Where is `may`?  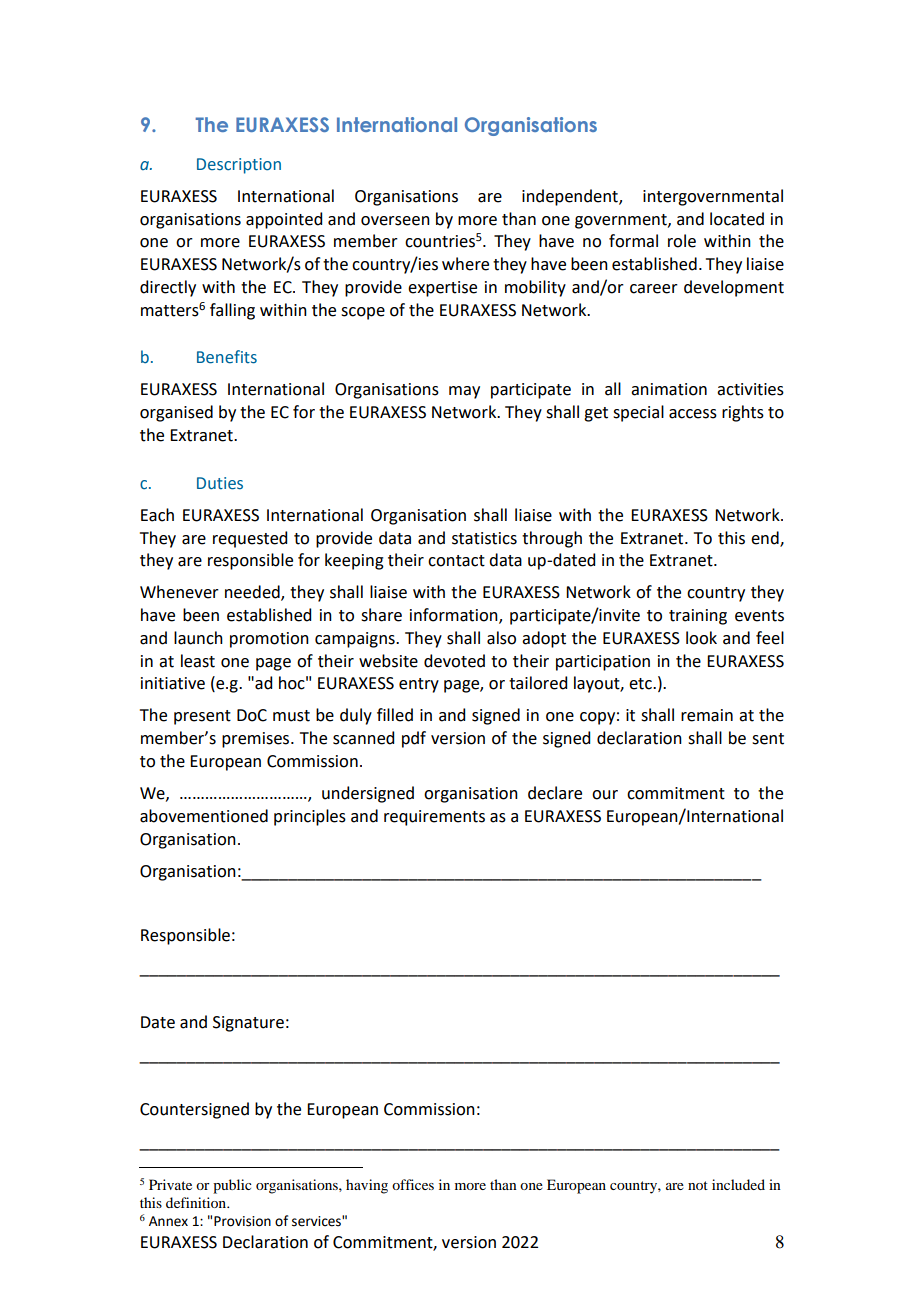 may is located at coordinates (464, 392).
